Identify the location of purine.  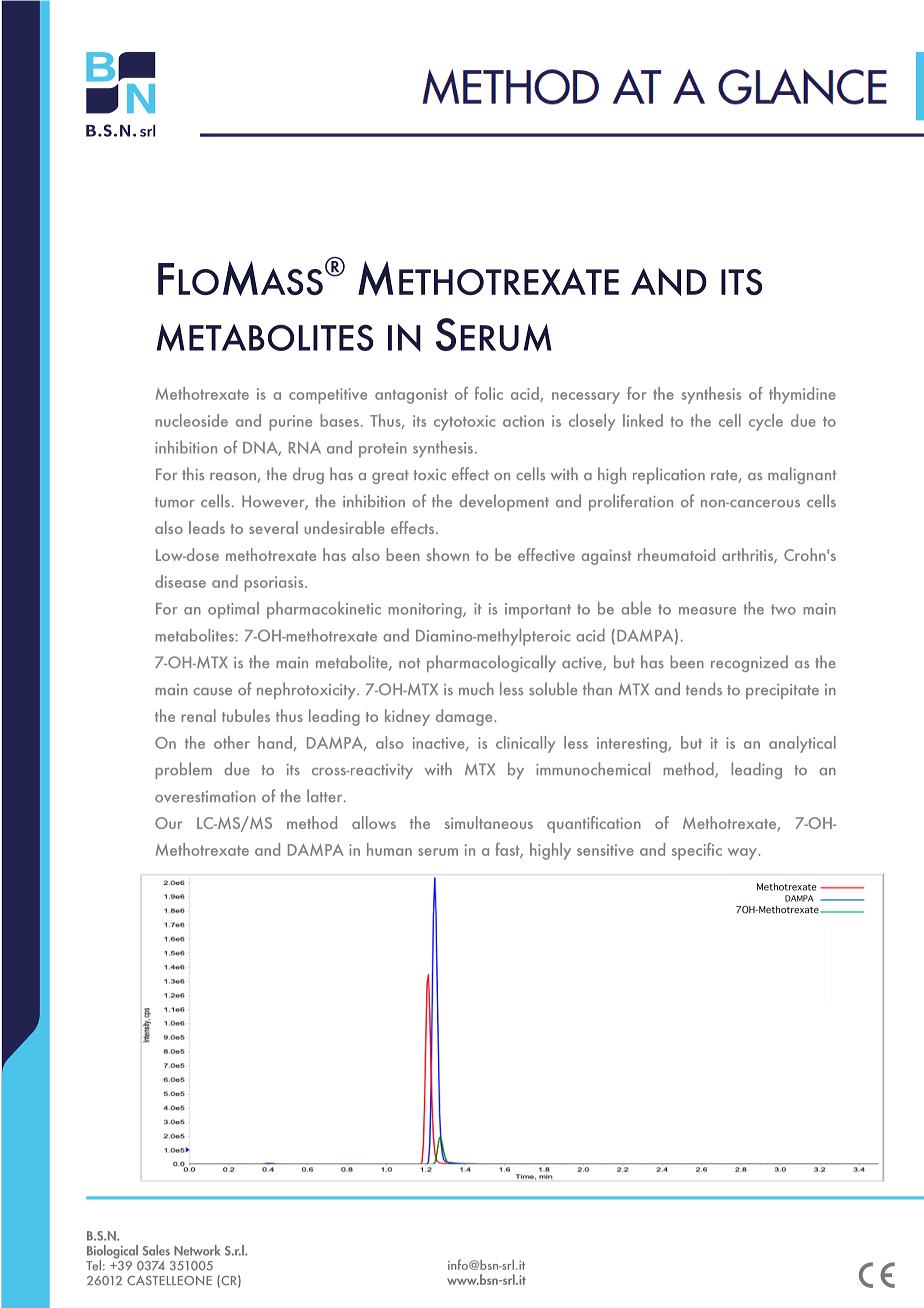
(290, 423).
